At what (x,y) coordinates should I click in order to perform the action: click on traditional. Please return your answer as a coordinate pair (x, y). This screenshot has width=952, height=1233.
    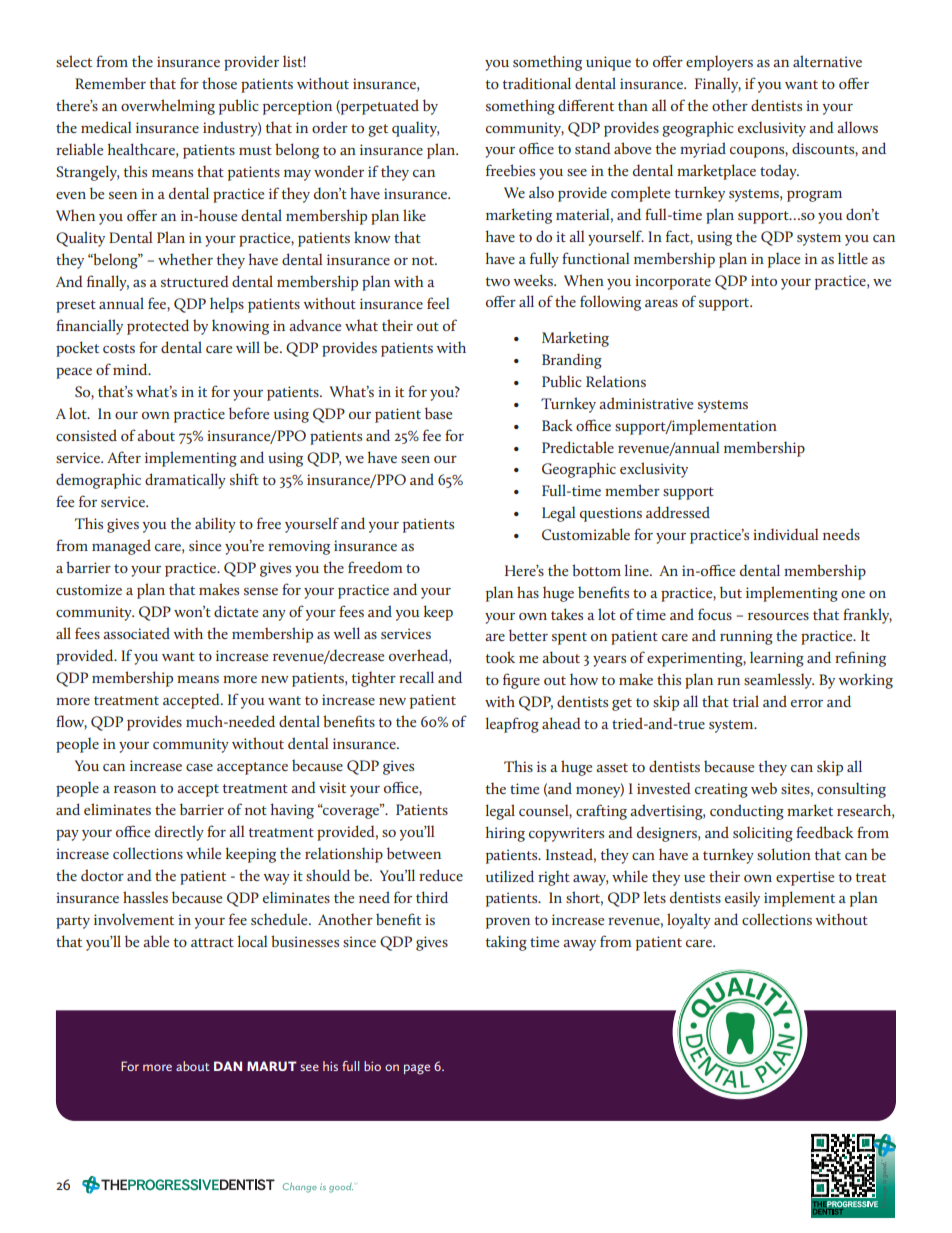
    Looking at the image, I should click on (537, 83).
